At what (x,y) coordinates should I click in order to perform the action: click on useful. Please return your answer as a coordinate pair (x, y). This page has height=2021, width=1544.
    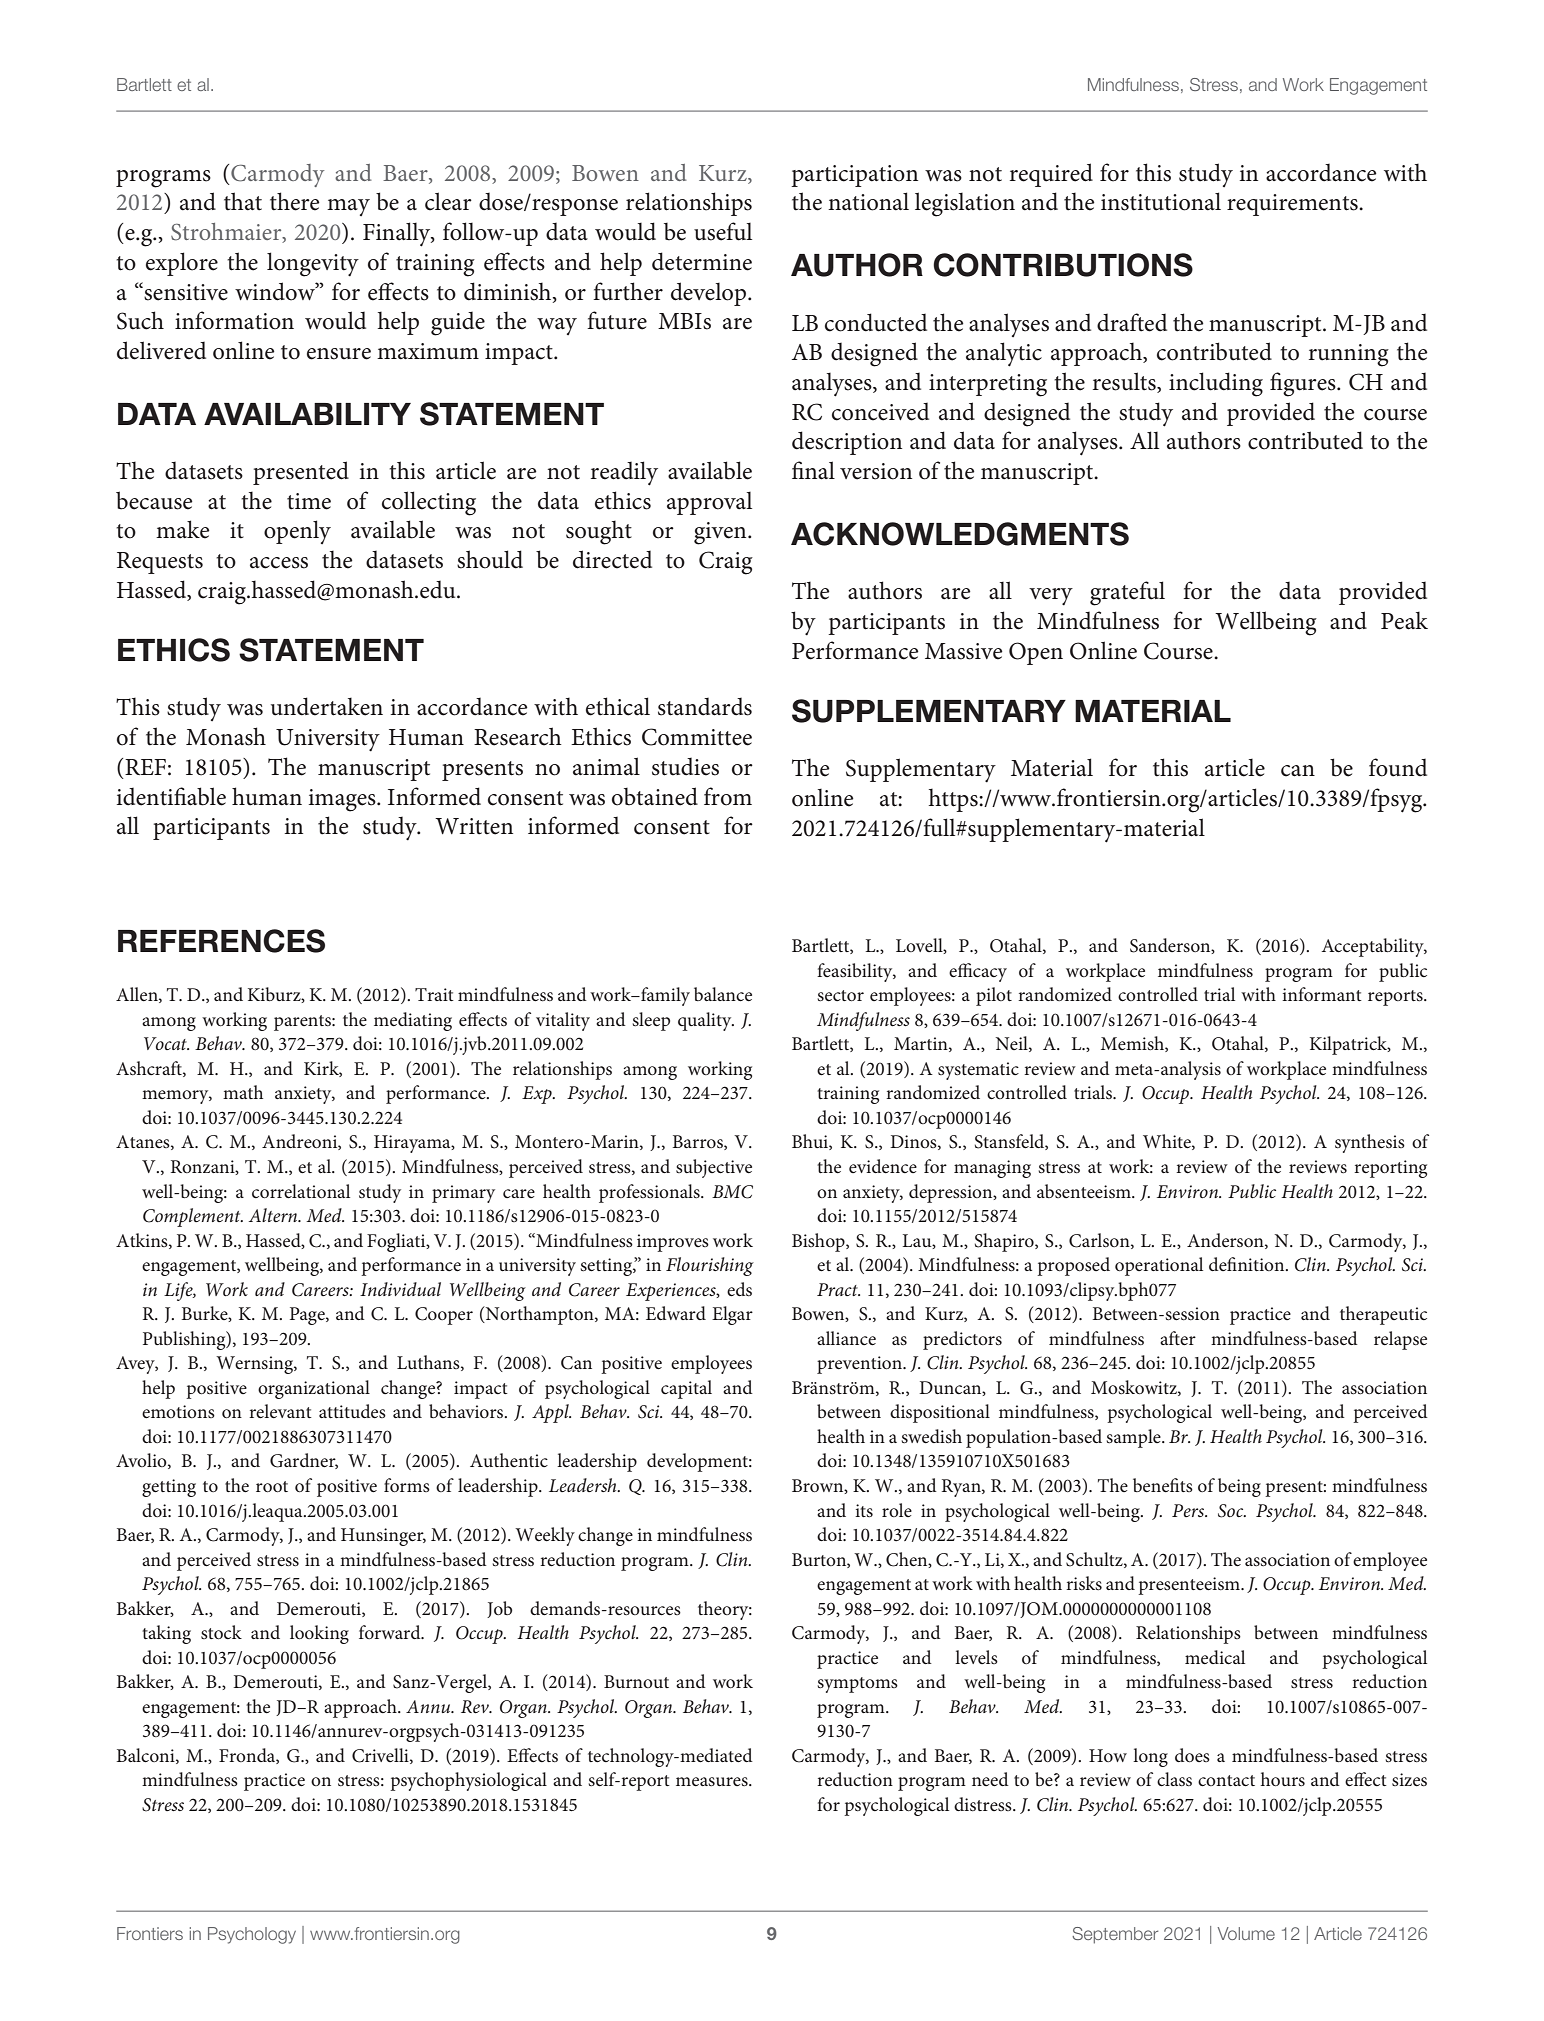
    Looking at the image, I should click on (723, 231).
